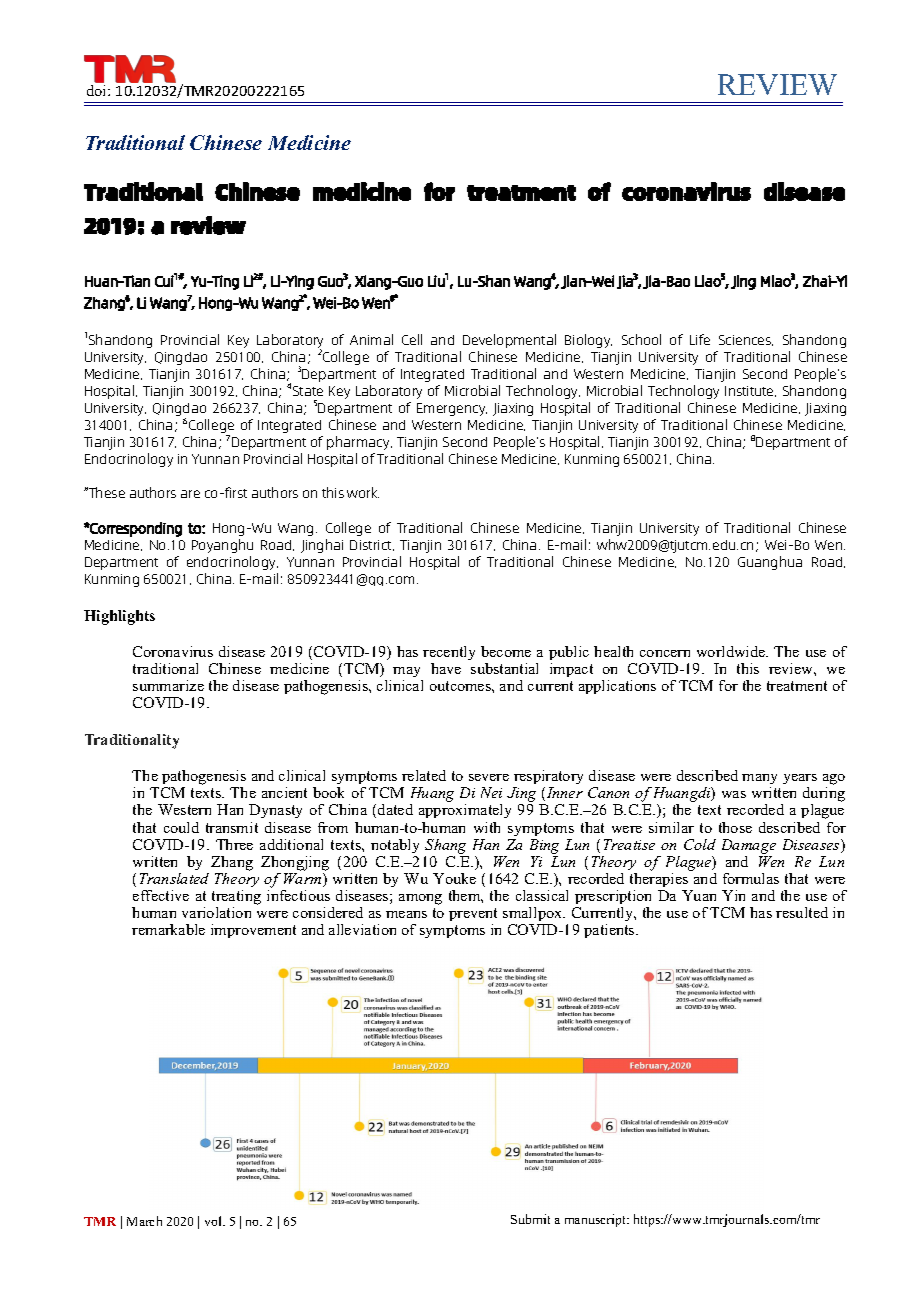 This screenshot has height=1308, width=924. What do you see at coordinates (597, 1220) in the screenshot?
I see `manuscript` at bounding box center [597, 1220].
